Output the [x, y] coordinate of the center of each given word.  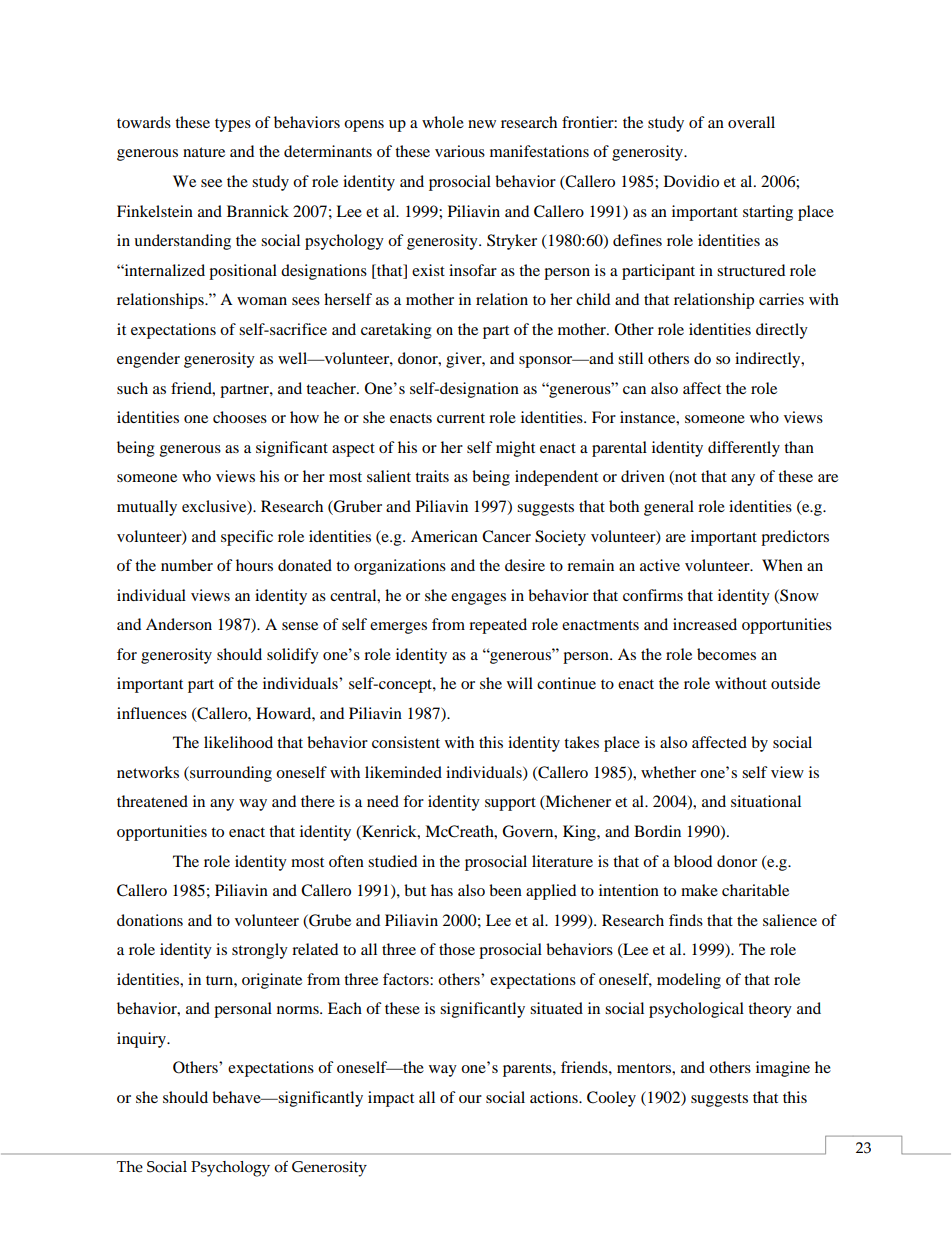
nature [204, 152]
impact [391, 1099]
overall [751, 122]
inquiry [142, 1040]
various [460, 151]
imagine [783, 1069]
